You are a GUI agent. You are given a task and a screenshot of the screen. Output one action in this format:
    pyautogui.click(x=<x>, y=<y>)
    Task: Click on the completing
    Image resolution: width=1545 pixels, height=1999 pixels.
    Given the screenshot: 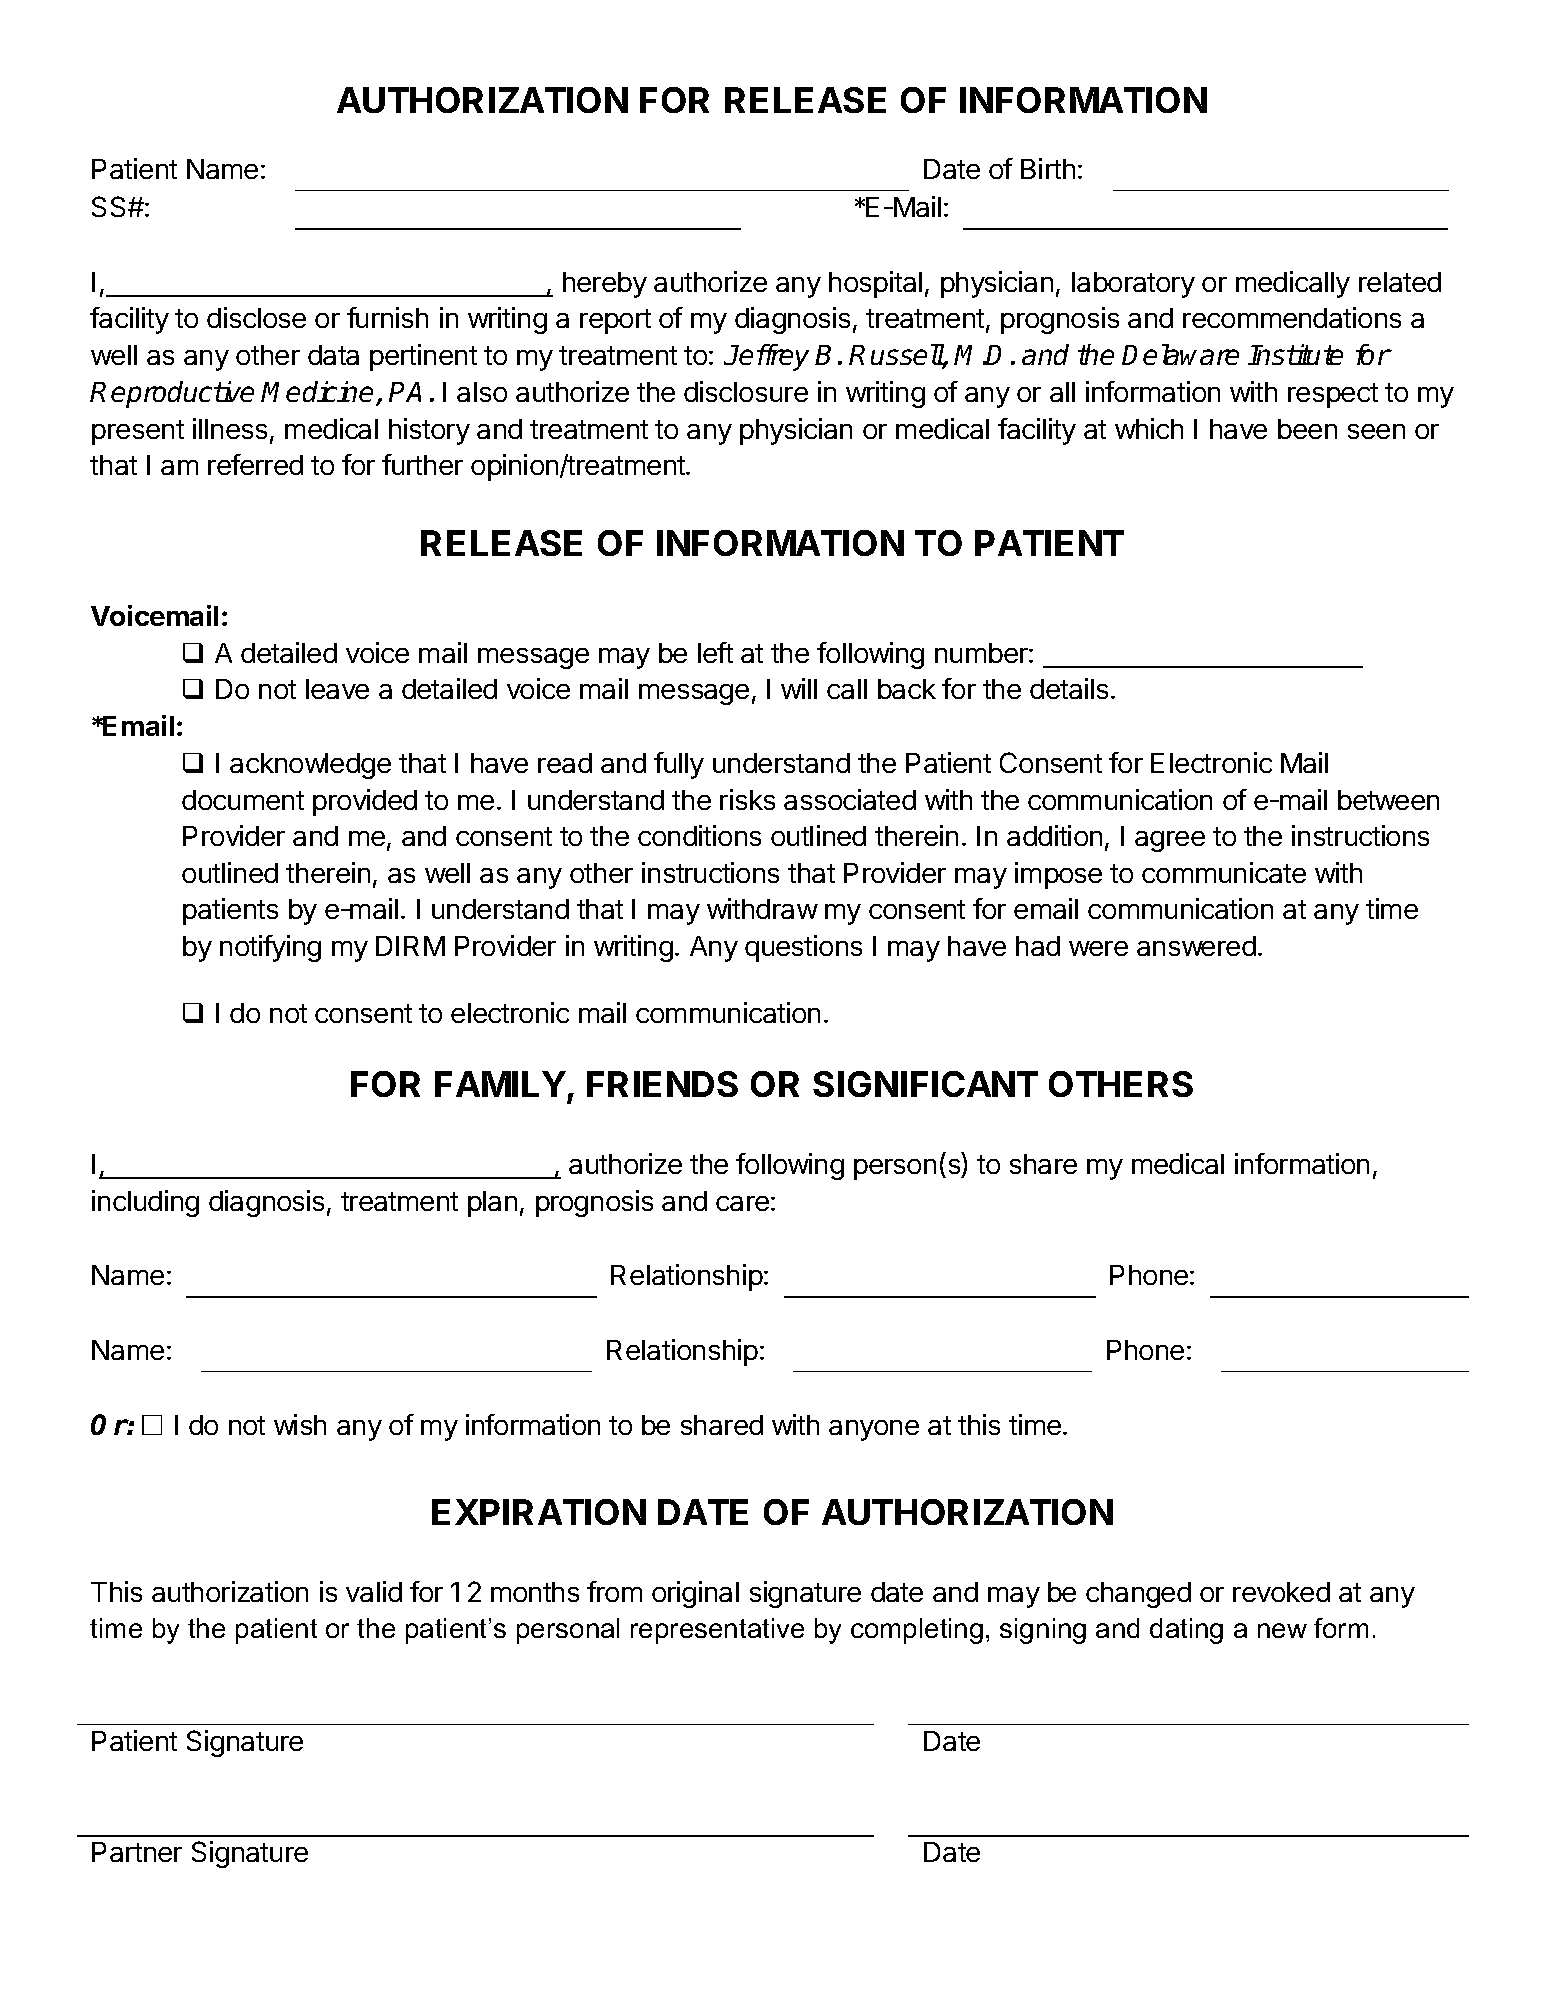 What is the action you would take?
    pyautogui.click(x=917, y=1631)
